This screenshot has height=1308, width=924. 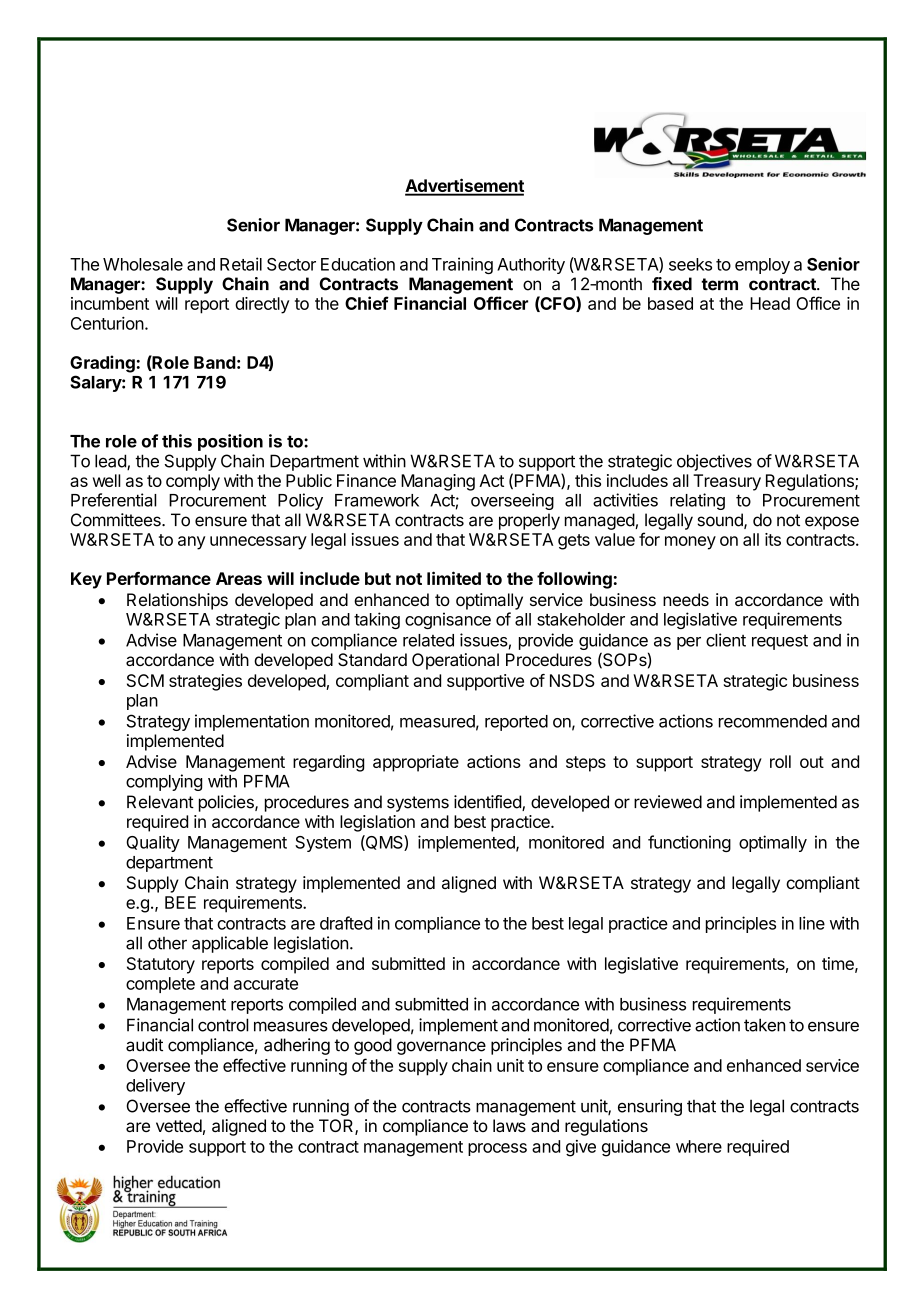 What do you see at coordinates (179, 1125) in the screenshot?
I see `vetted` at bounding box center [179, 1125].
